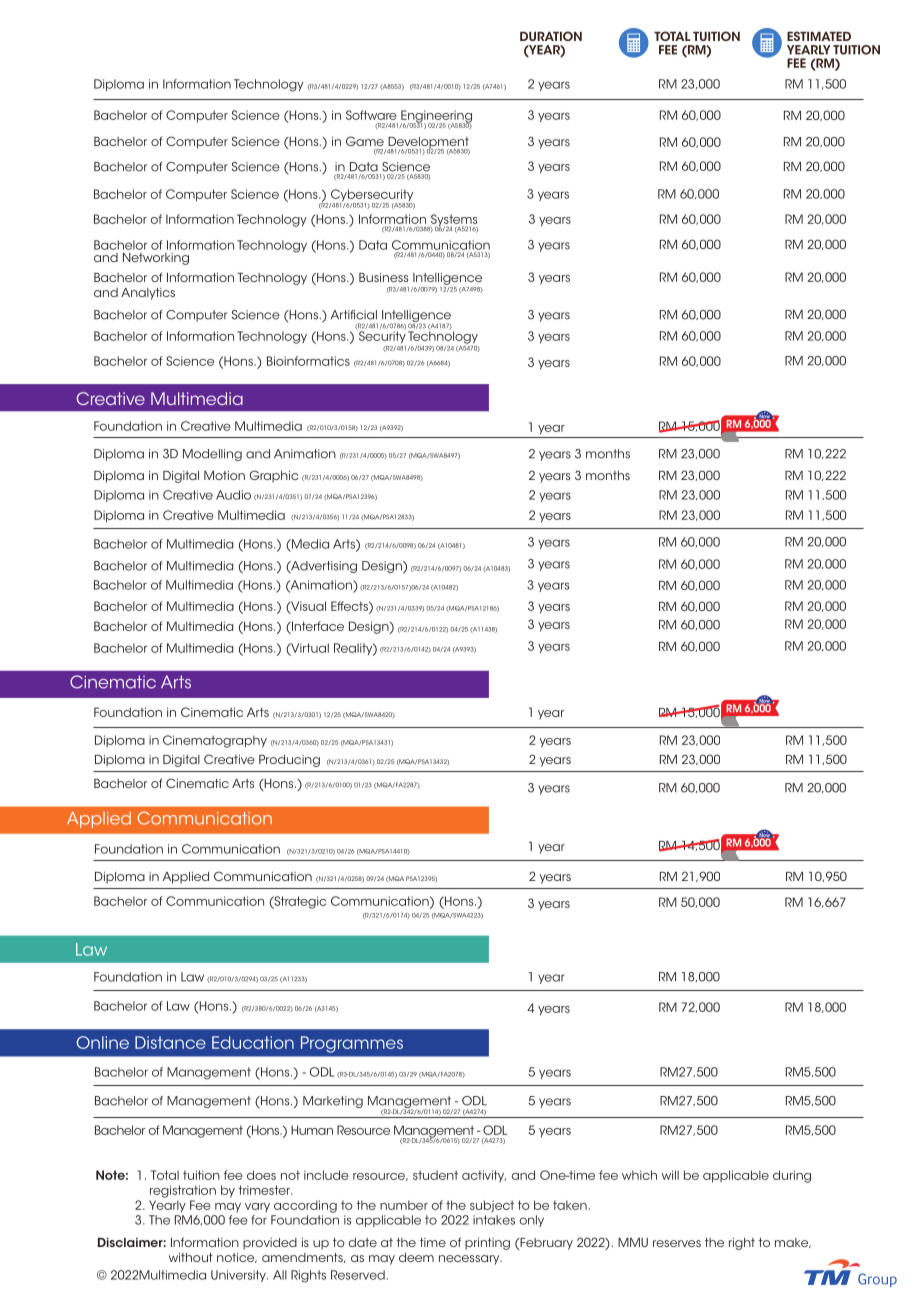 The height and width of the screenshot is (1308, 924). What do you see at coordinates (453, 221) in the screenshot?
I see `Systems` at bounding box center [453, 221].
